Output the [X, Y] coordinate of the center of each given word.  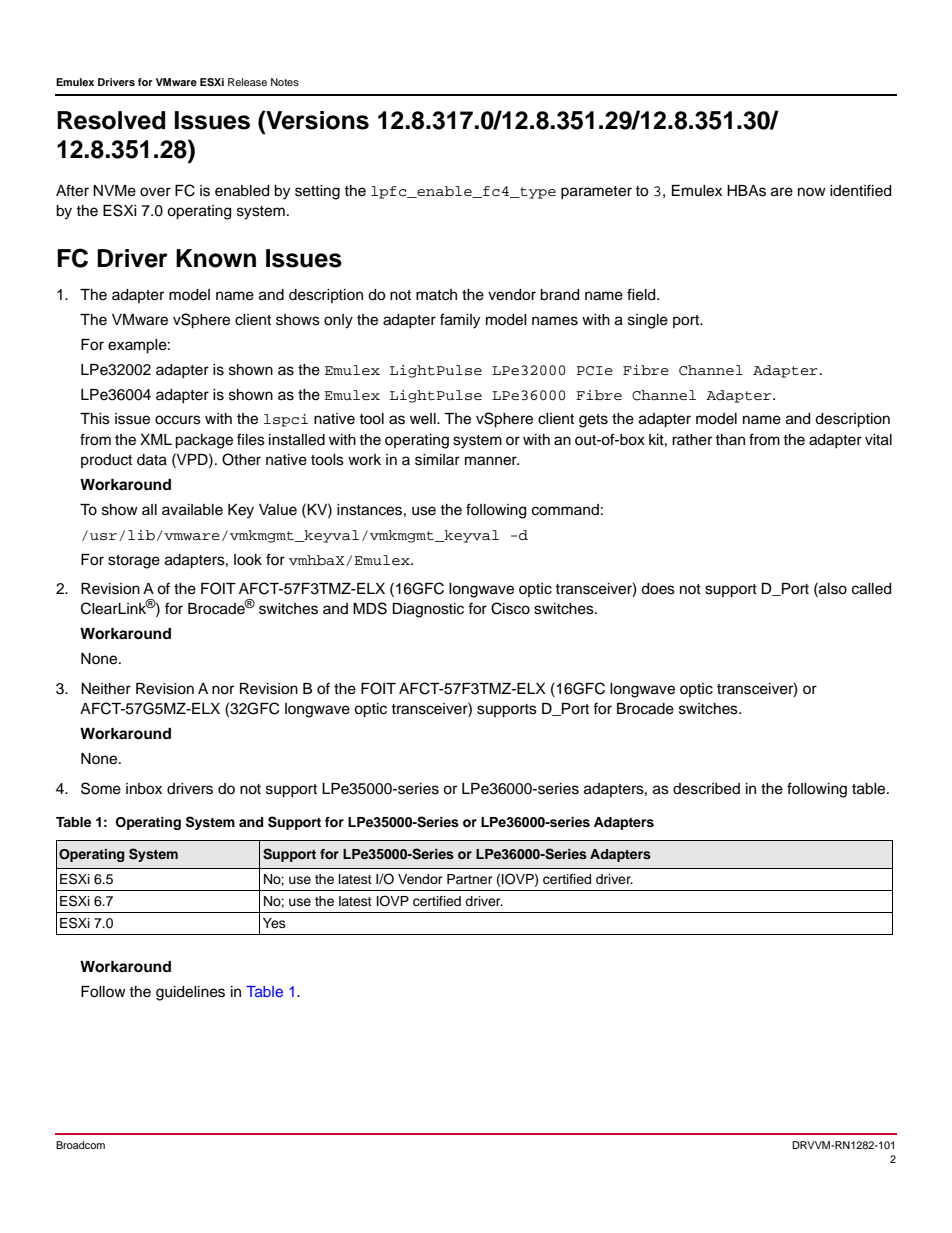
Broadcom [80, 1145]
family [460, 321]
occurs [178, 420]
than [730, 439]
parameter [596, 192]
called [871, 589]
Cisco [510, 608]
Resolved [111, 120]
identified [860, 190]
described [706, 789]
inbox [144, 789]
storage [134, 562]
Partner [470, 879]
